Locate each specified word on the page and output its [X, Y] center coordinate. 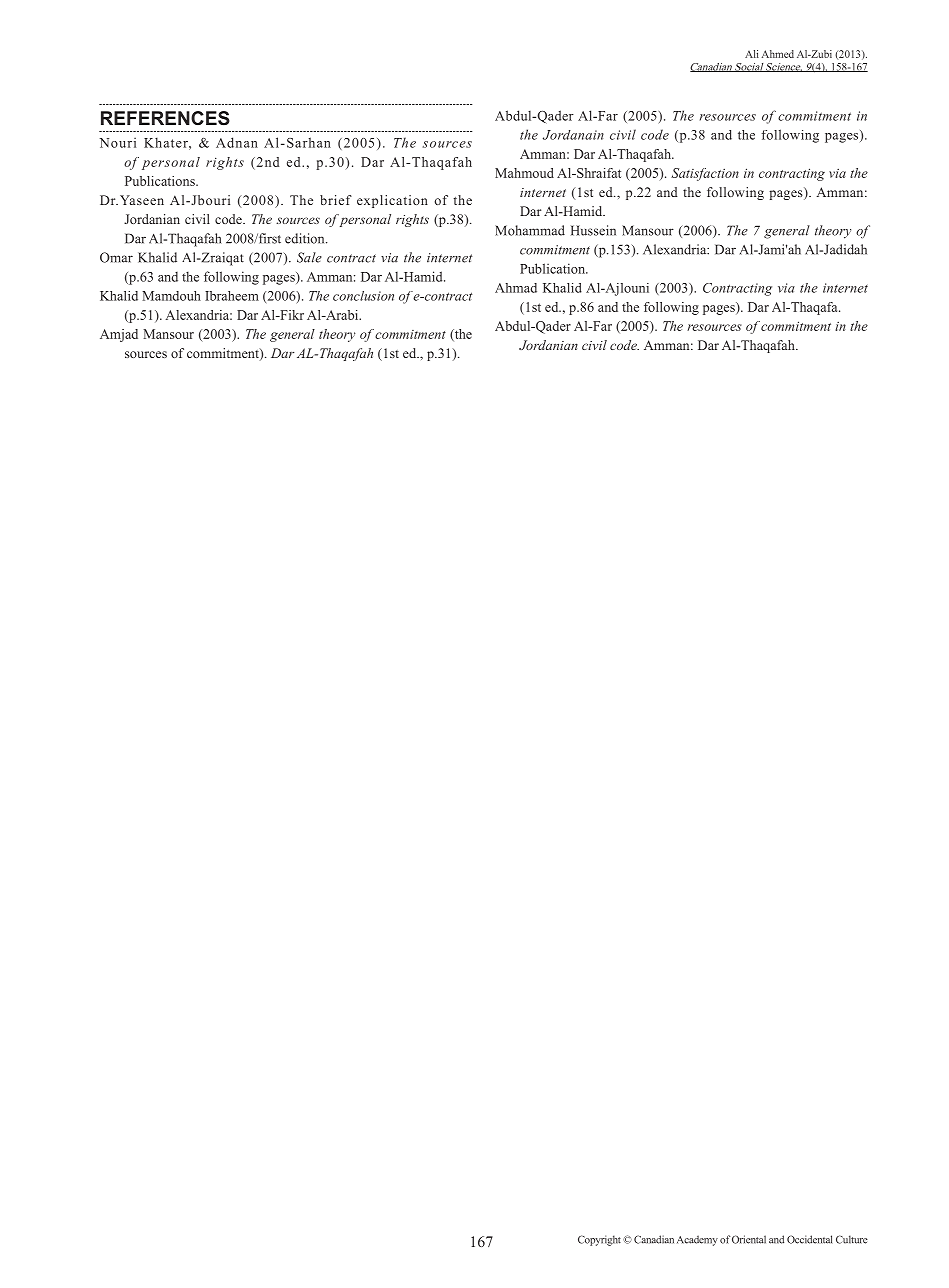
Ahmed [778, 54]
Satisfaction [705, 174]
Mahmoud [524, 173]
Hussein [593, 230]
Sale [309, 257]
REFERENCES [165, 118]
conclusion [363, 296]
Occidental [809, 1239]
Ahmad [516, 288]
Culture [852, 1239]
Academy [697, 1240]
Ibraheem [232, 296]
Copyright [599, 1240]
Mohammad [530, 230]
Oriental [749, 1239]
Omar [116, 257]
